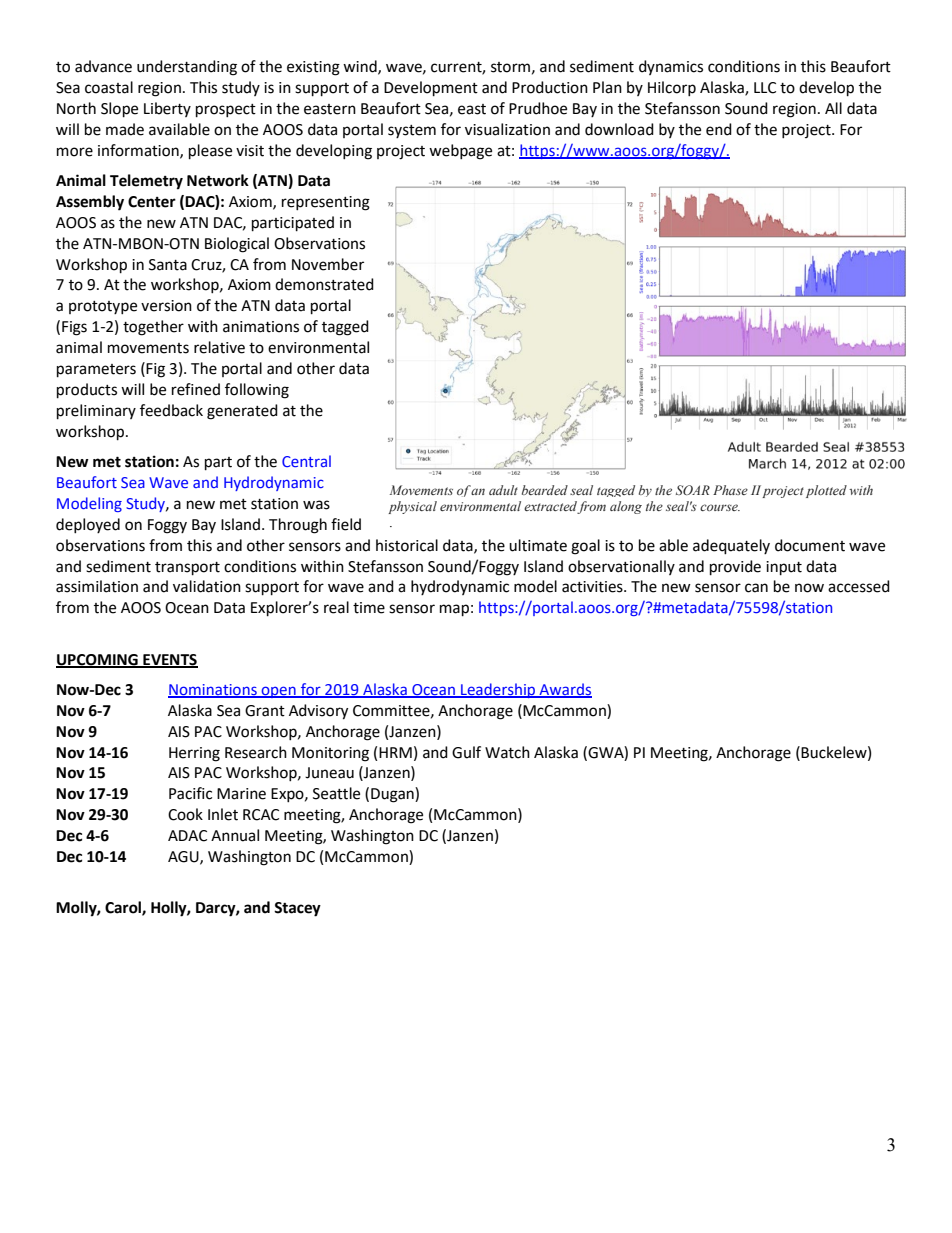 This screenshot has width=952, height=1233. What do you see at coordinates (297, 909) in the screenshot?
I see `Stacey` at bounding box center [297, 909].
